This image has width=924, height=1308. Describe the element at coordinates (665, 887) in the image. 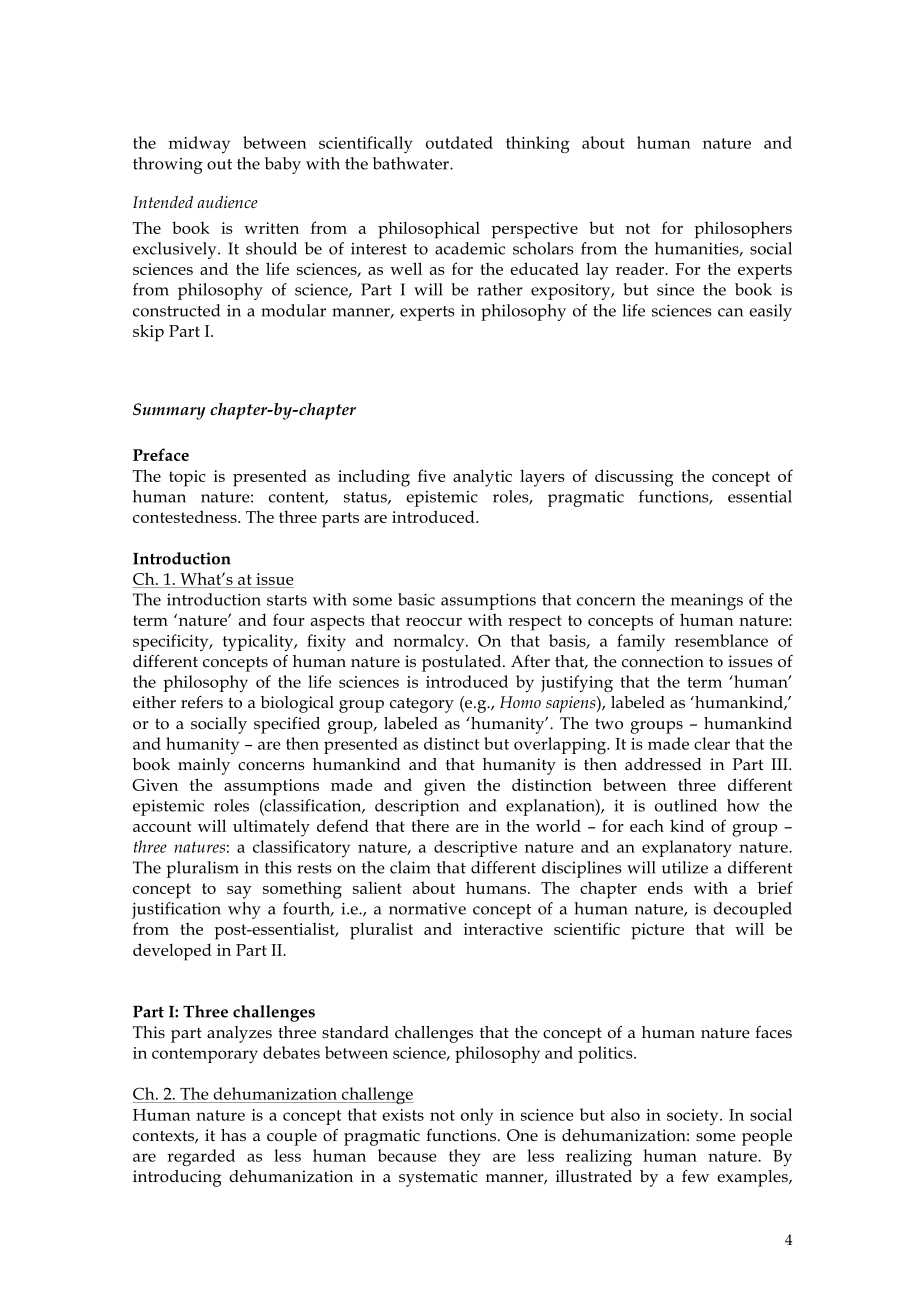

I see `ends` at that location.
